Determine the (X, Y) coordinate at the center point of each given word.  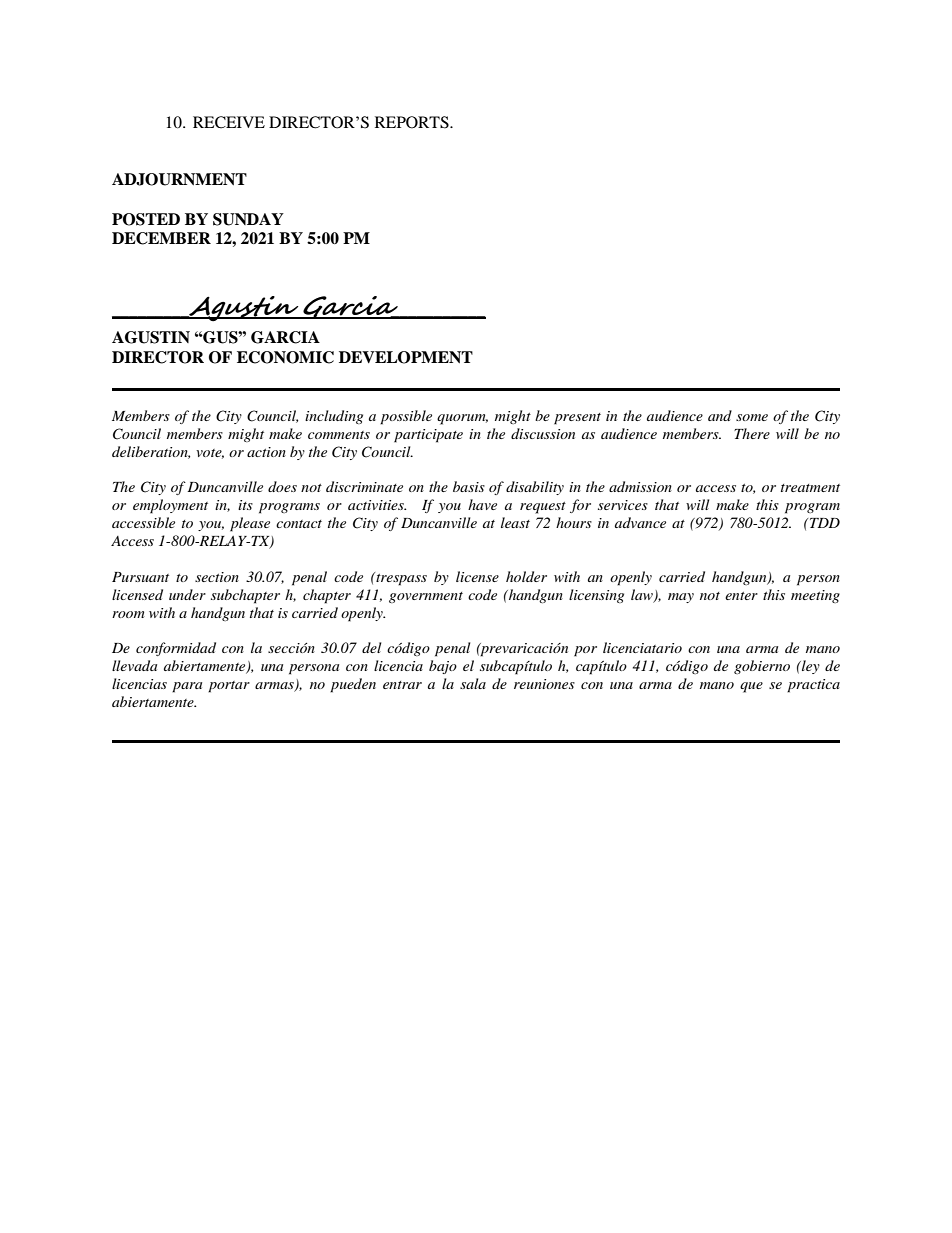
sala (473, 683)
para (187, 687)
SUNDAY (248, 219)
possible (406, 417)
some (752, 417)
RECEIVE (229, 122)
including (334, 417)
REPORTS (413, 122)
